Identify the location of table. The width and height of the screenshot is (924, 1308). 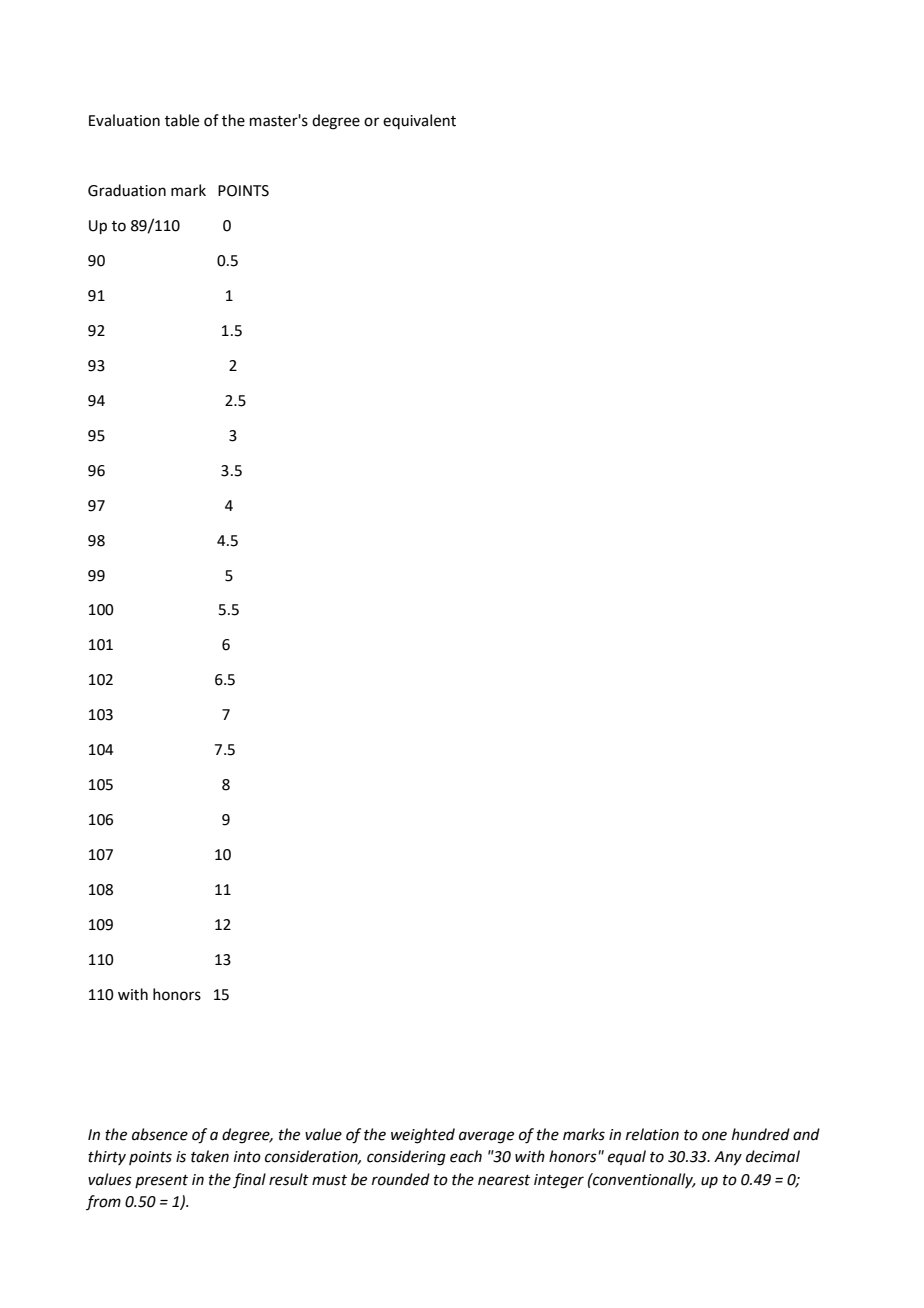
(182, 120).
